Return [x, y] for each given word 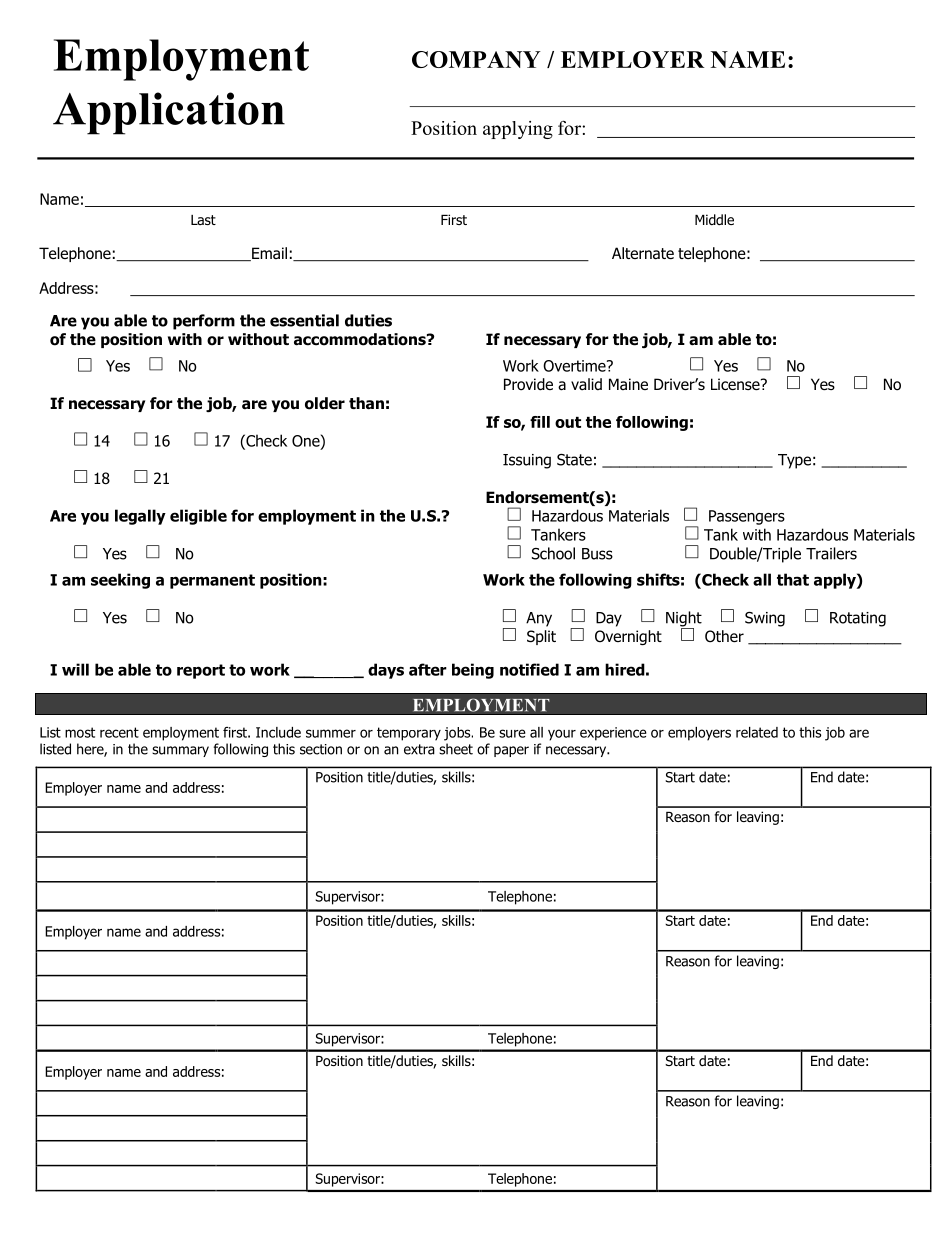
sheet [456, 749]
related [757, 732]
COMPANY [476, 59]
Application [169, 113]
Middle [714, 219]
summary [180, 751]
